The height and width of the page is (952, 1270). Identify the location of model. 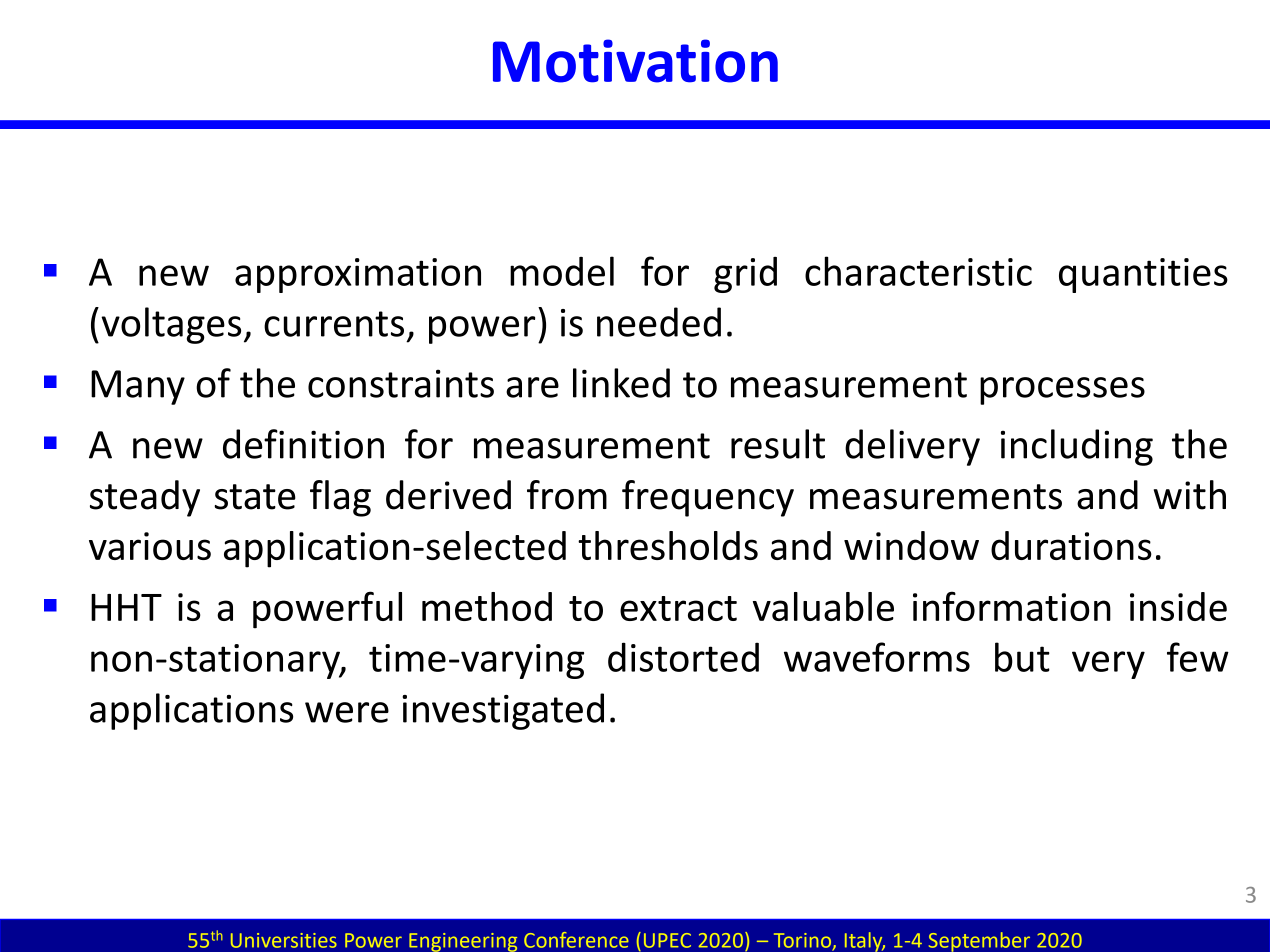
(562, 271).
